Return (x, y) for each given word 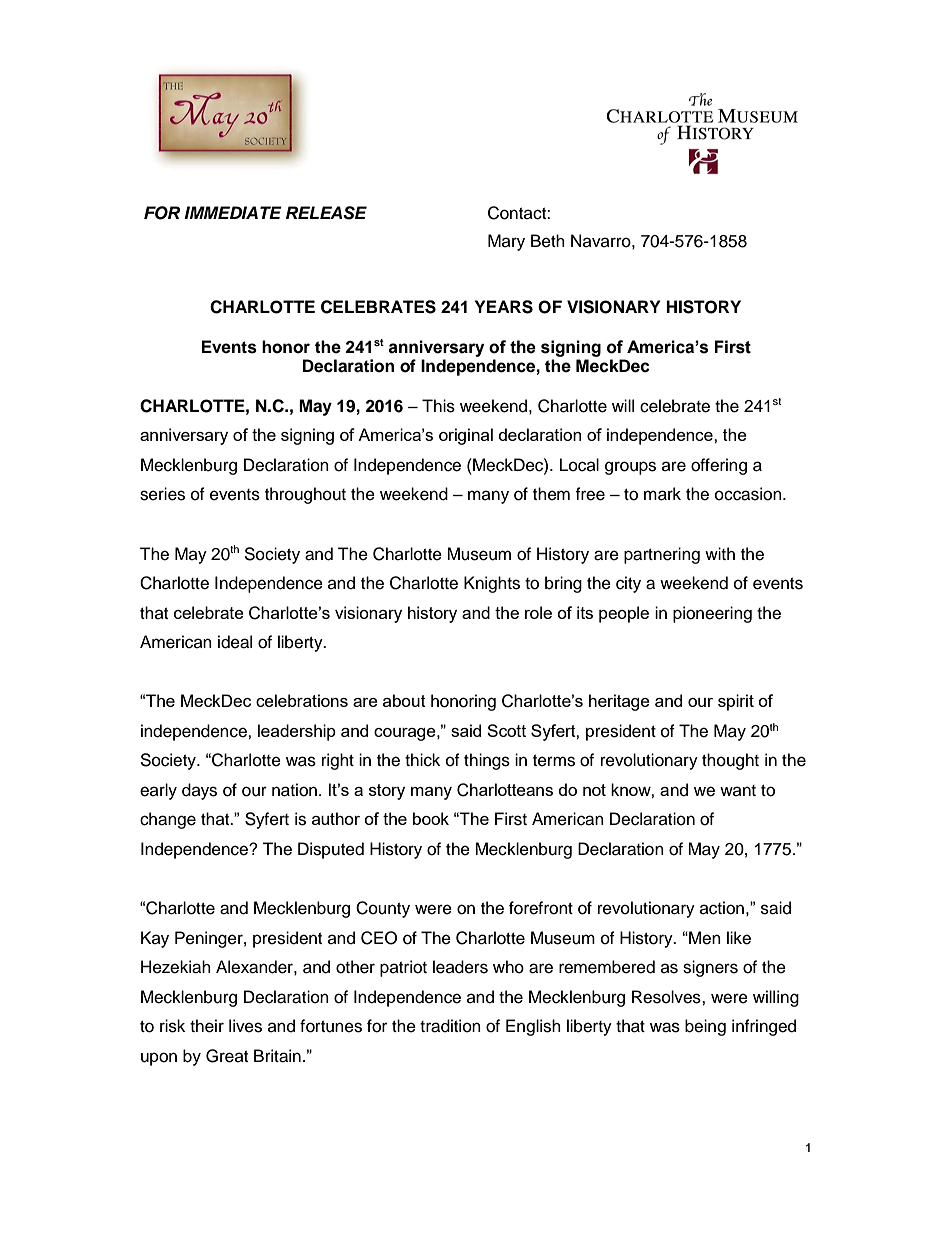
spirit (736, 702)
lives (245, 1026)
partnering (662, 555)
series (162, 494)
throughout (305, 495)
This (438, 406)
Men (704, 938)
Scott (506, 730)
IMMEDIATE (233, 212)
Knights (492, 584)
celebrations (302, 700)
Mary (506, 242)
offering (719, 466)
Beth (548, 241)
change (168, 820)
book (431, 818)
